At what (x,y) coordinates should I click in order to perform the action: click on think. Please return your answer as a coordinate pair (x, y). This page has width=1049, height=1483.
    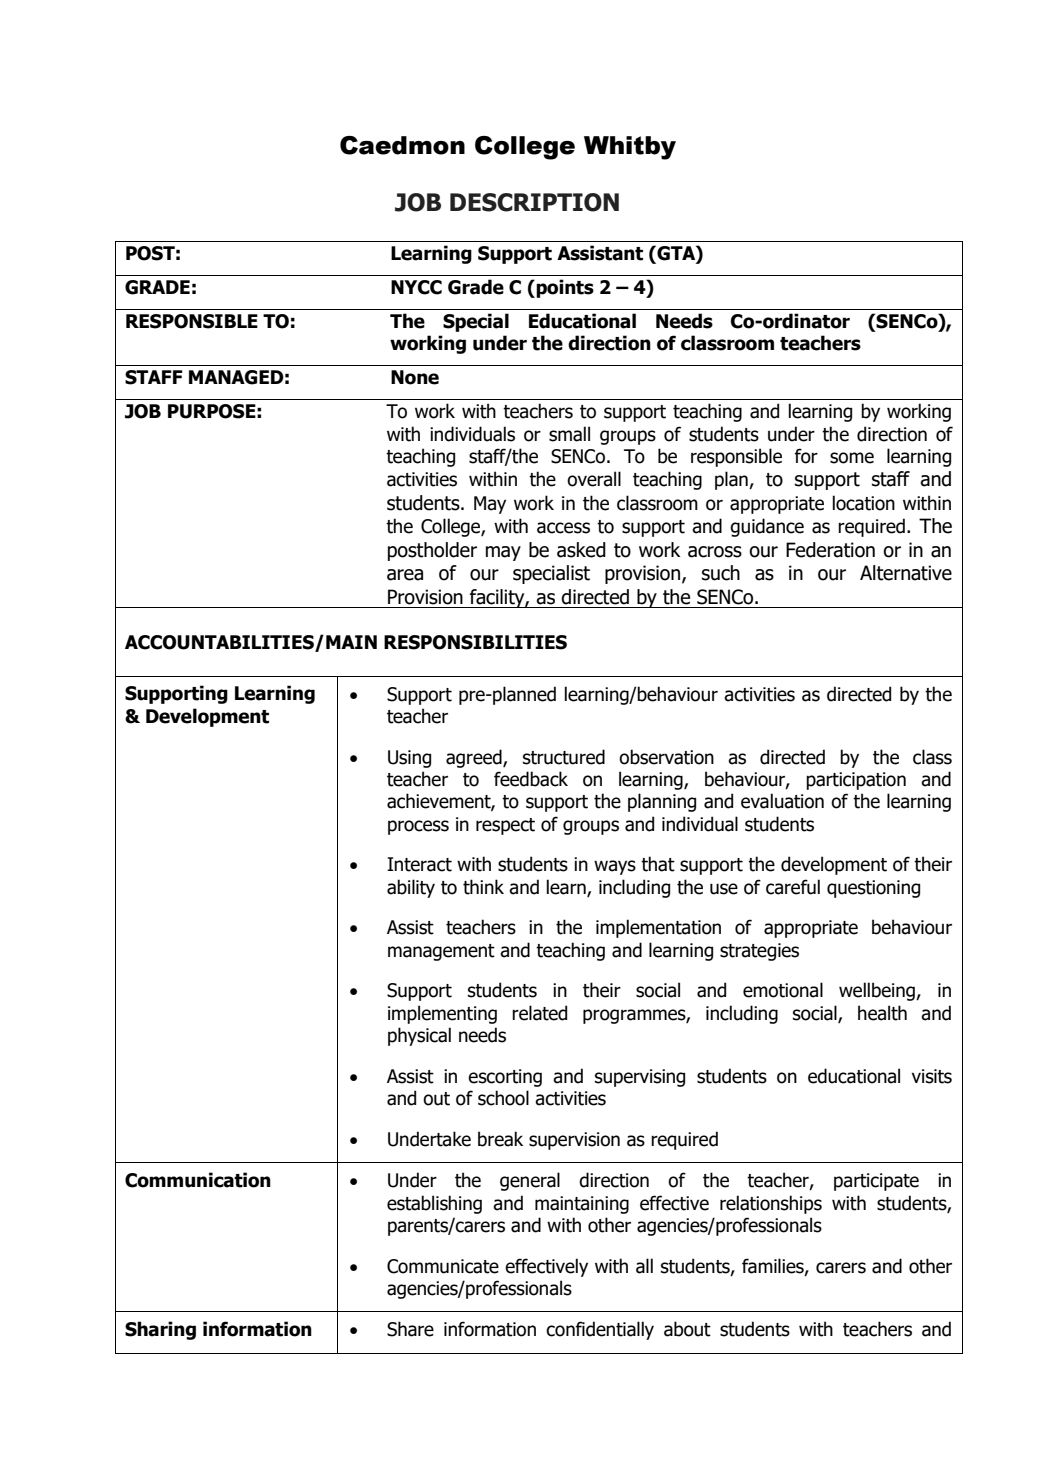
    Looking at the image, I should click on (483, 887).
